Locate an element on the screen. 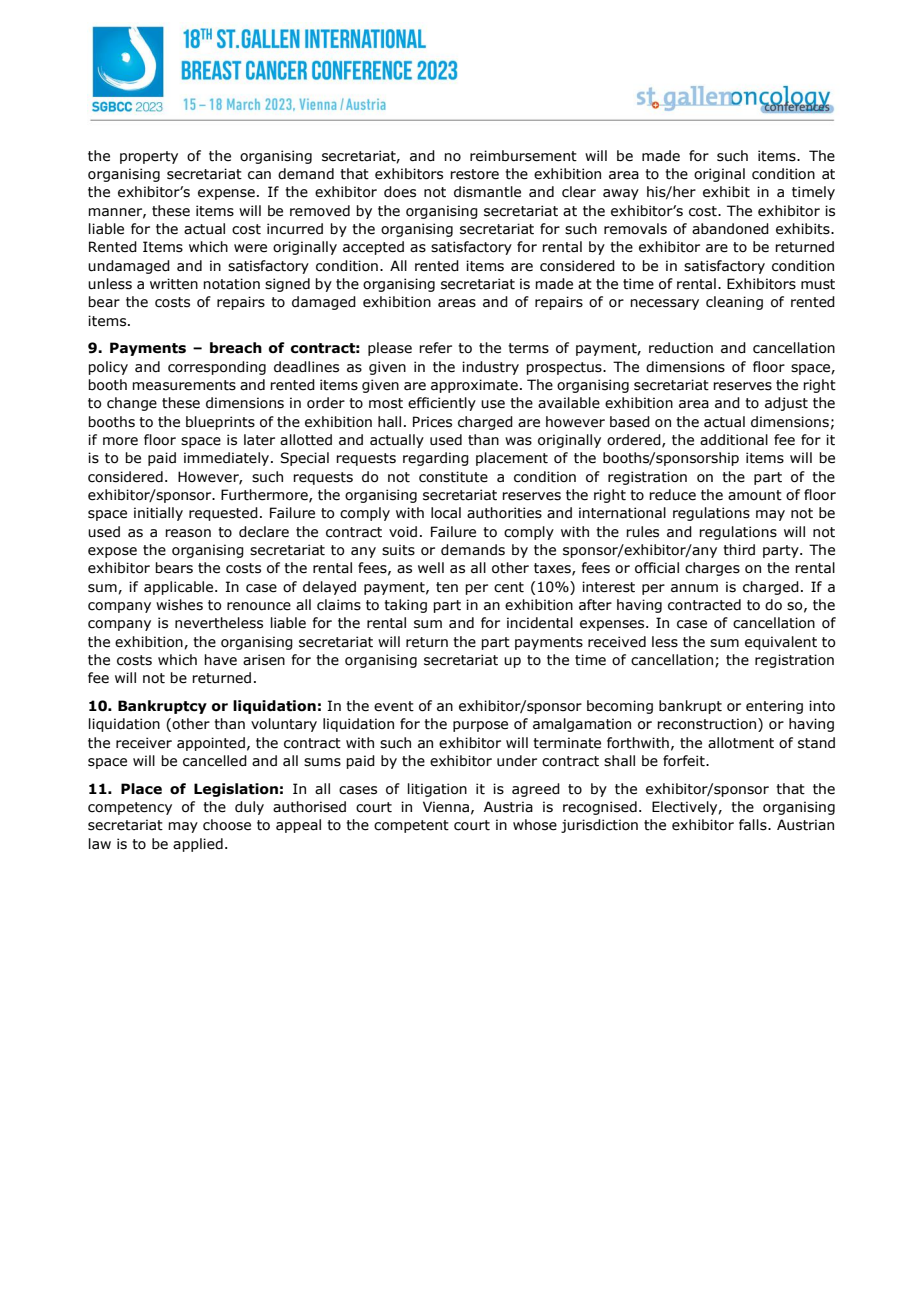 The width and height of the screenshot is (924, 1308). taking is located at coordinates (405, 606).
